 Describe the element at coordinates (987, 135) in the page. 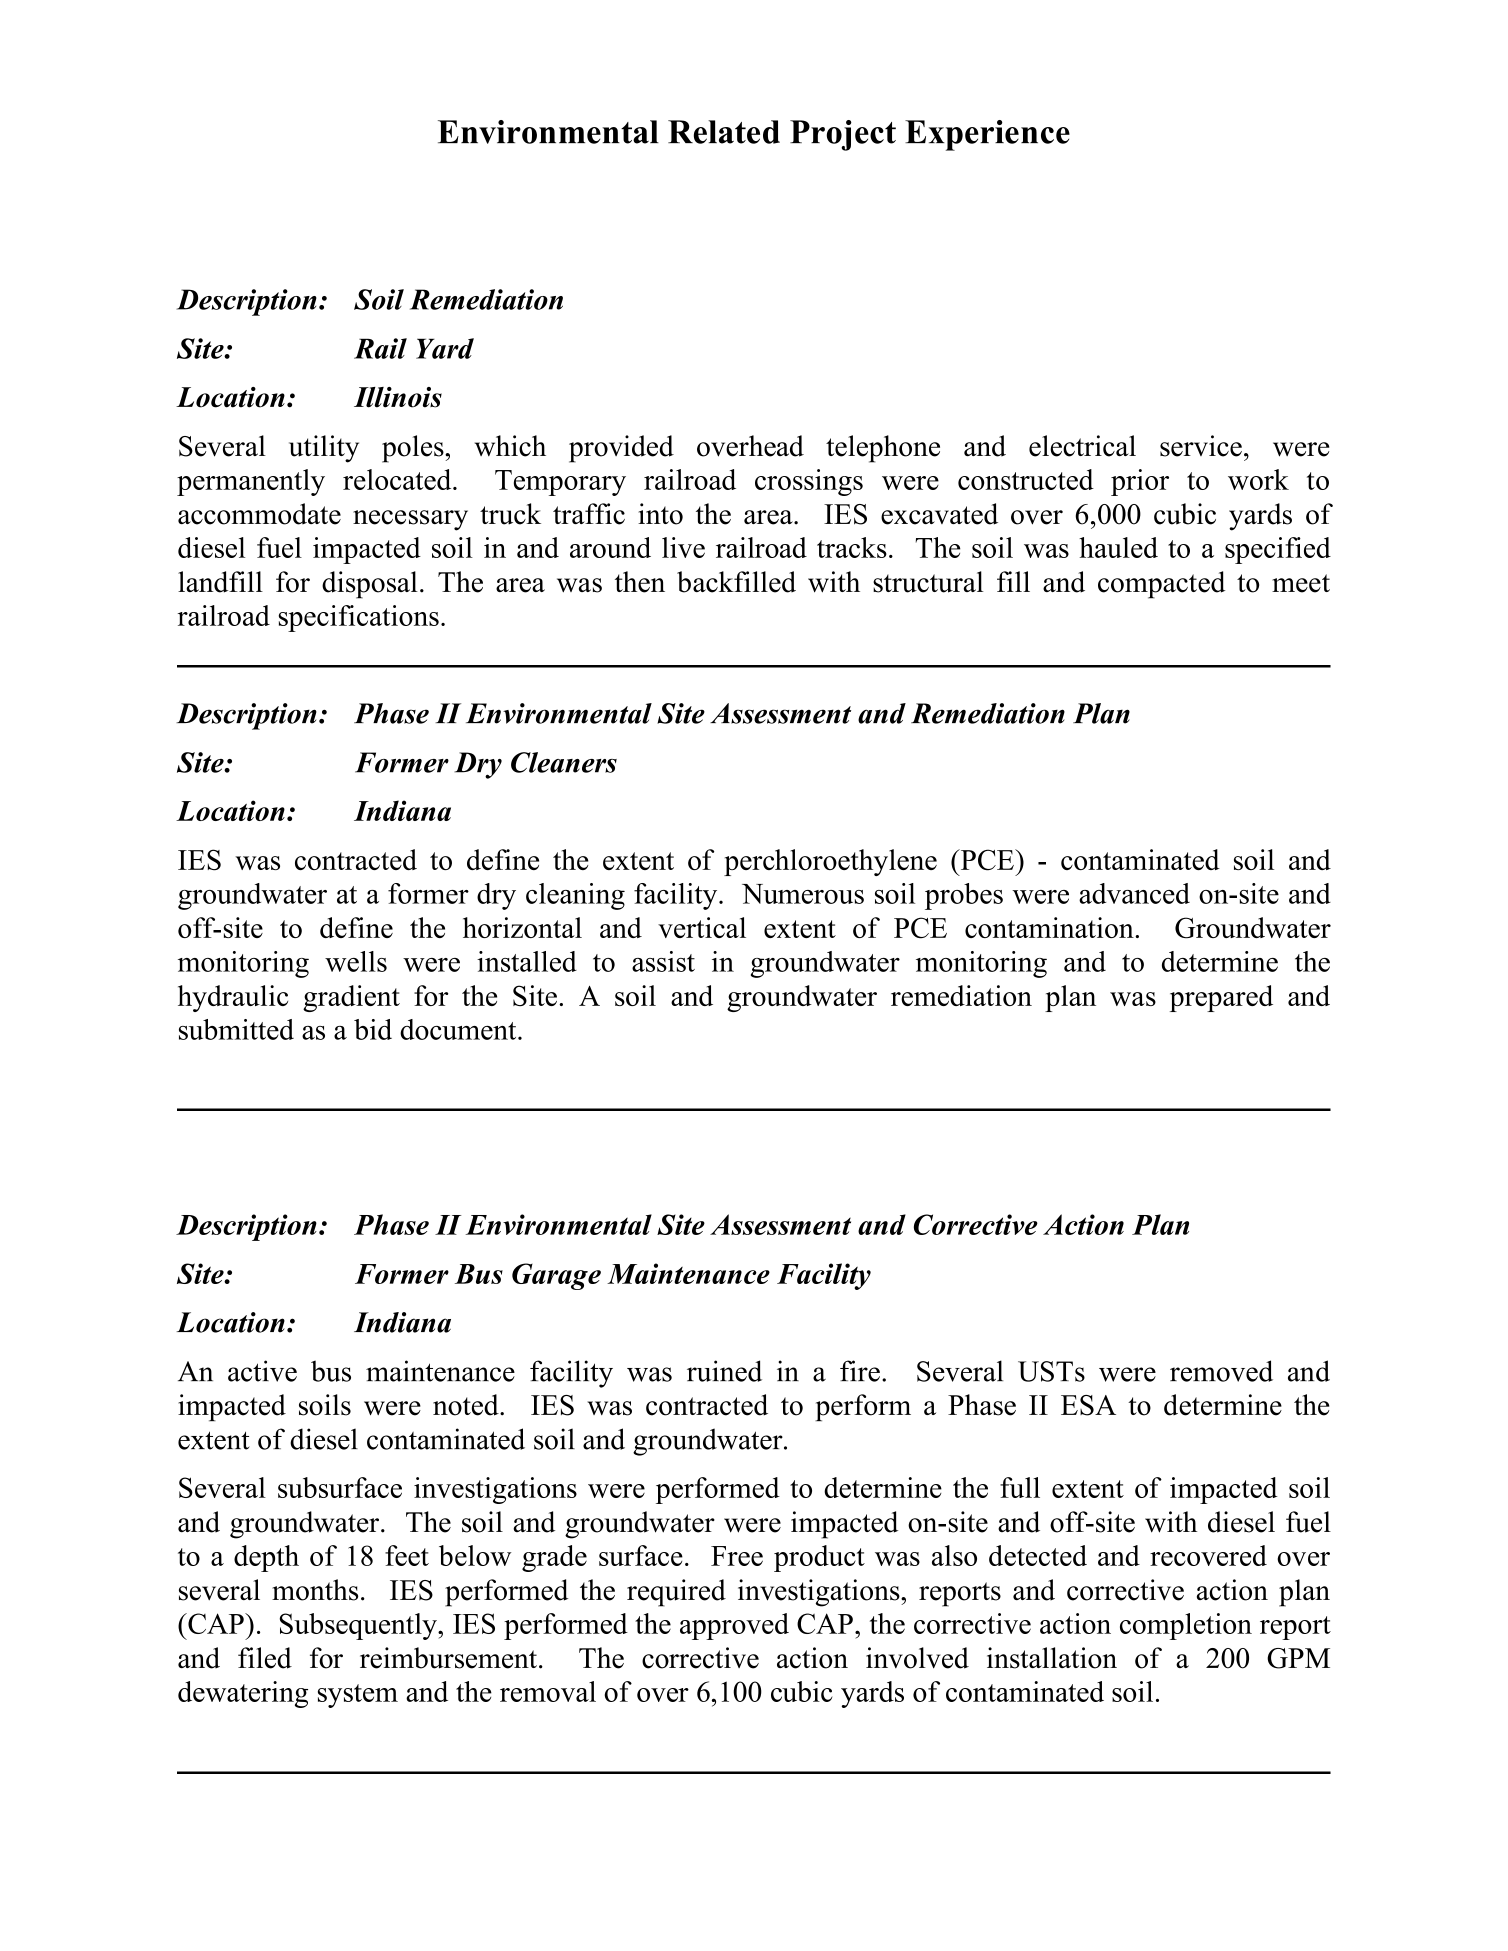

I see `Experience` at that location.
